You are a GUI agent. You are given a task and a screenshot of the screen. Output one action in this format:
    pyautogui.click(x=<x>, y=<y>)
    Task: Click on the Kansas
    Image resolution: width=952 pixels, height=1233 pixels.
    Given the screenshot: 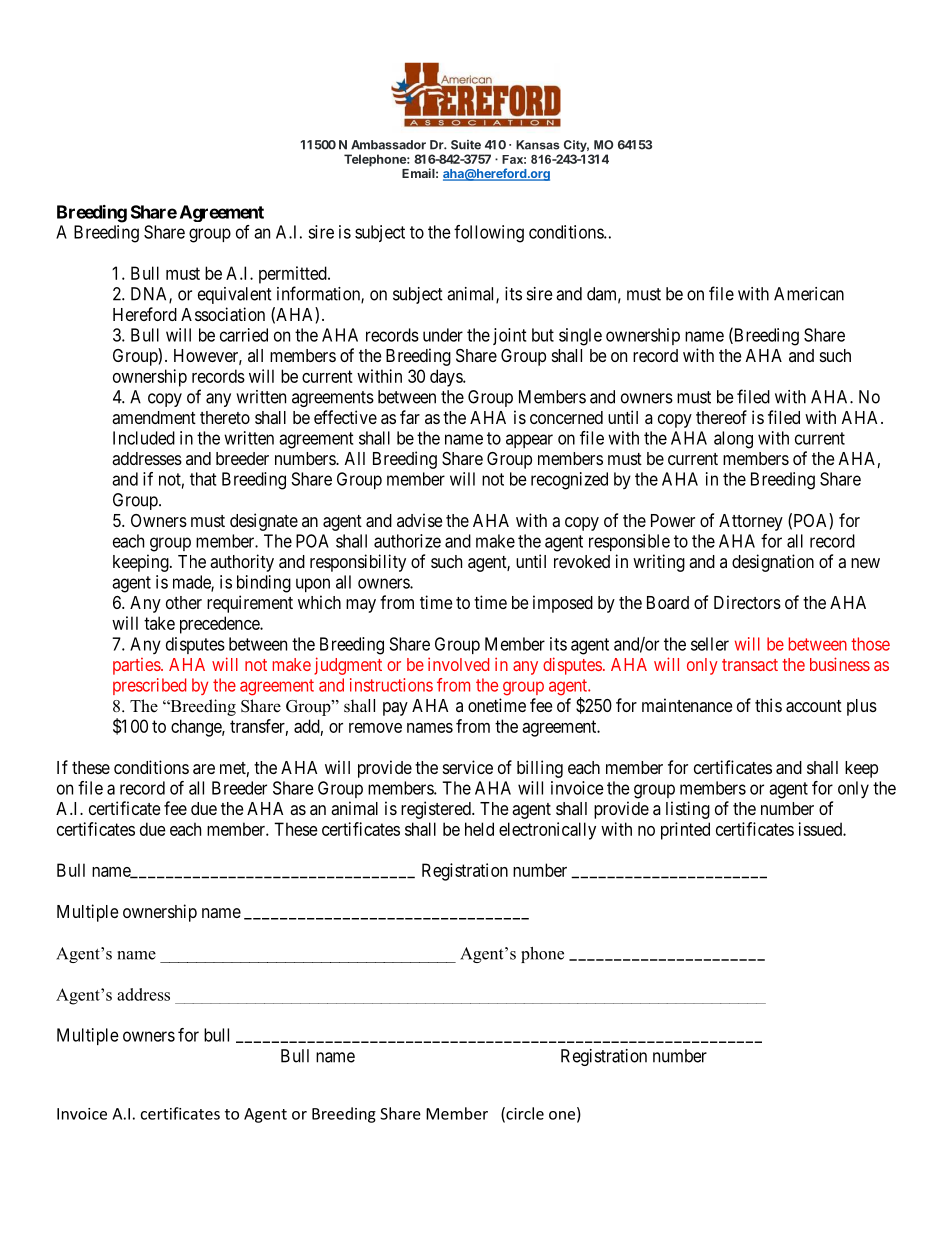 What is the action you would take?
    pyautogui.click(x=538, y=145)
